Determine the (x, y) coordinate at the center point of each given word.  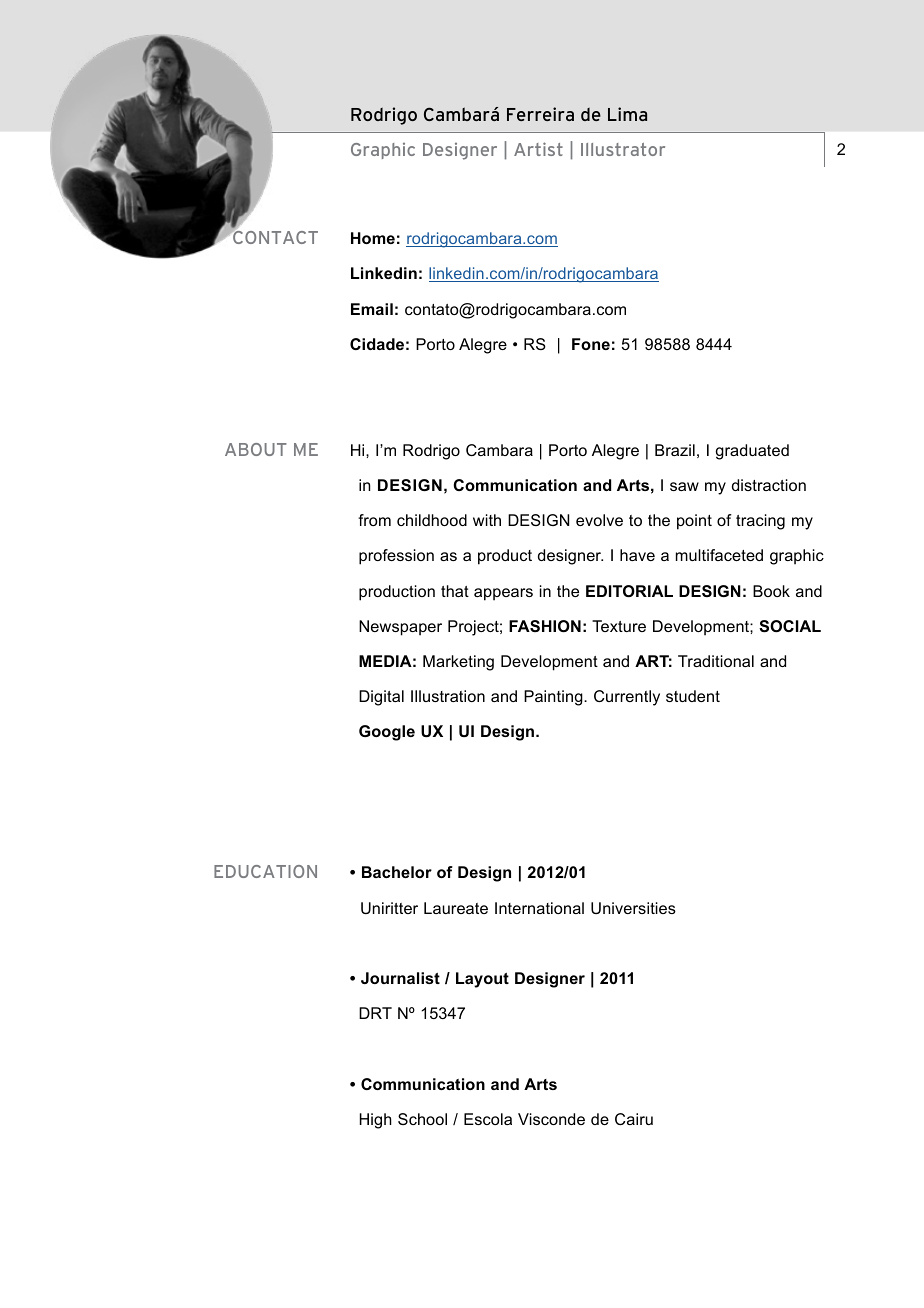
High (376, 1121)
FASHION (545, 626)
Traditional (716, 661)
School (422, 1119)
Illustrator (623, 149)
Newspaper (400, 628)
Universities (633, 908)
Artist (538, 149)
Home (373, 238)
